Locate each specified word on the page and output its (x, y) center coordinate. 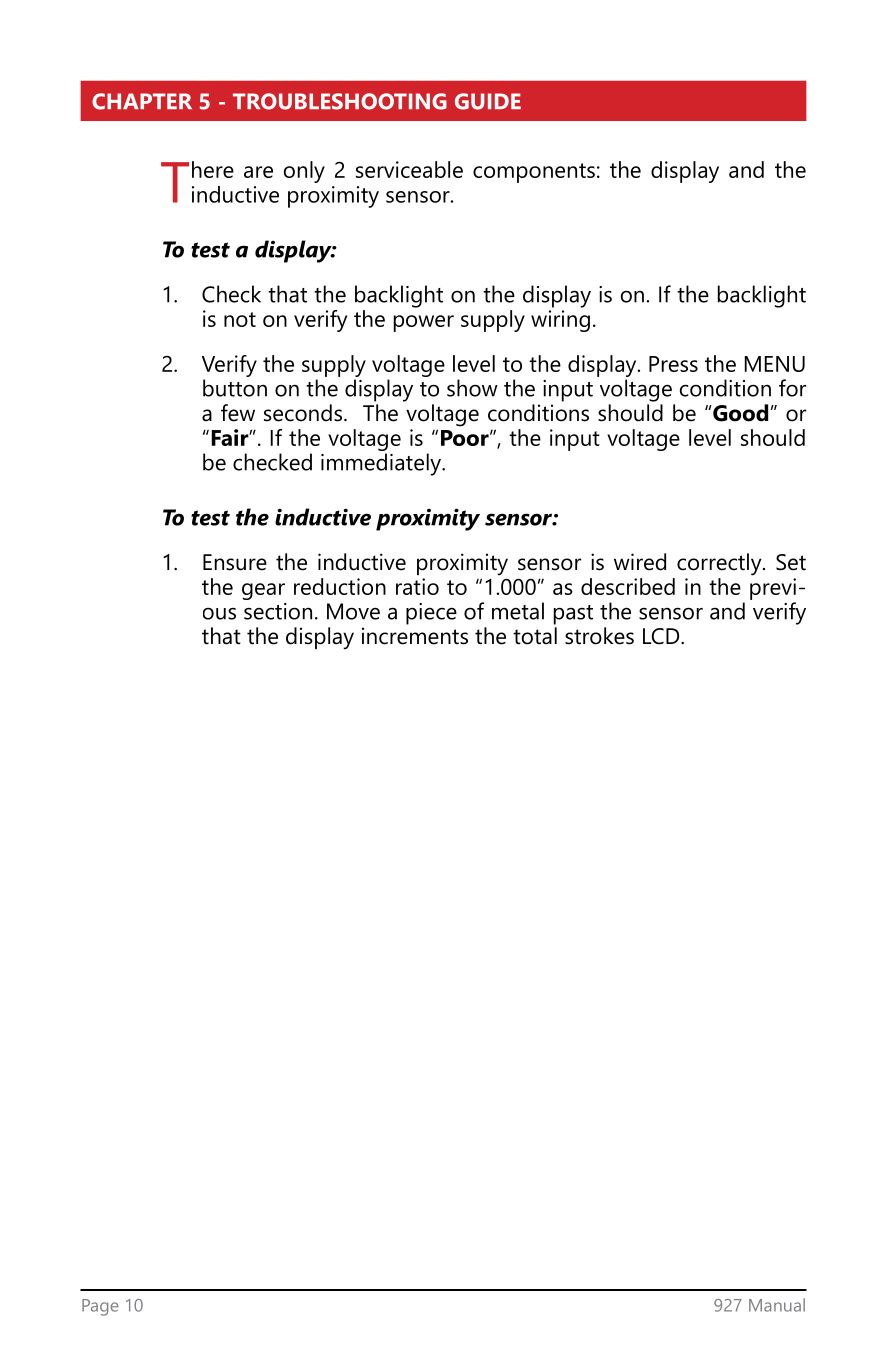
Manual (777, 1305)
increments (415, 636)
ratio (417, 586)
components (534, 173)
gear (263, 591)
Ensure (235, 562)
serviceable (409, 169)
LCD (662, 636)
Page (100, 1307)
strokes (599, 636)
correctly (720, 564)
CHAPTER (142, 101)
